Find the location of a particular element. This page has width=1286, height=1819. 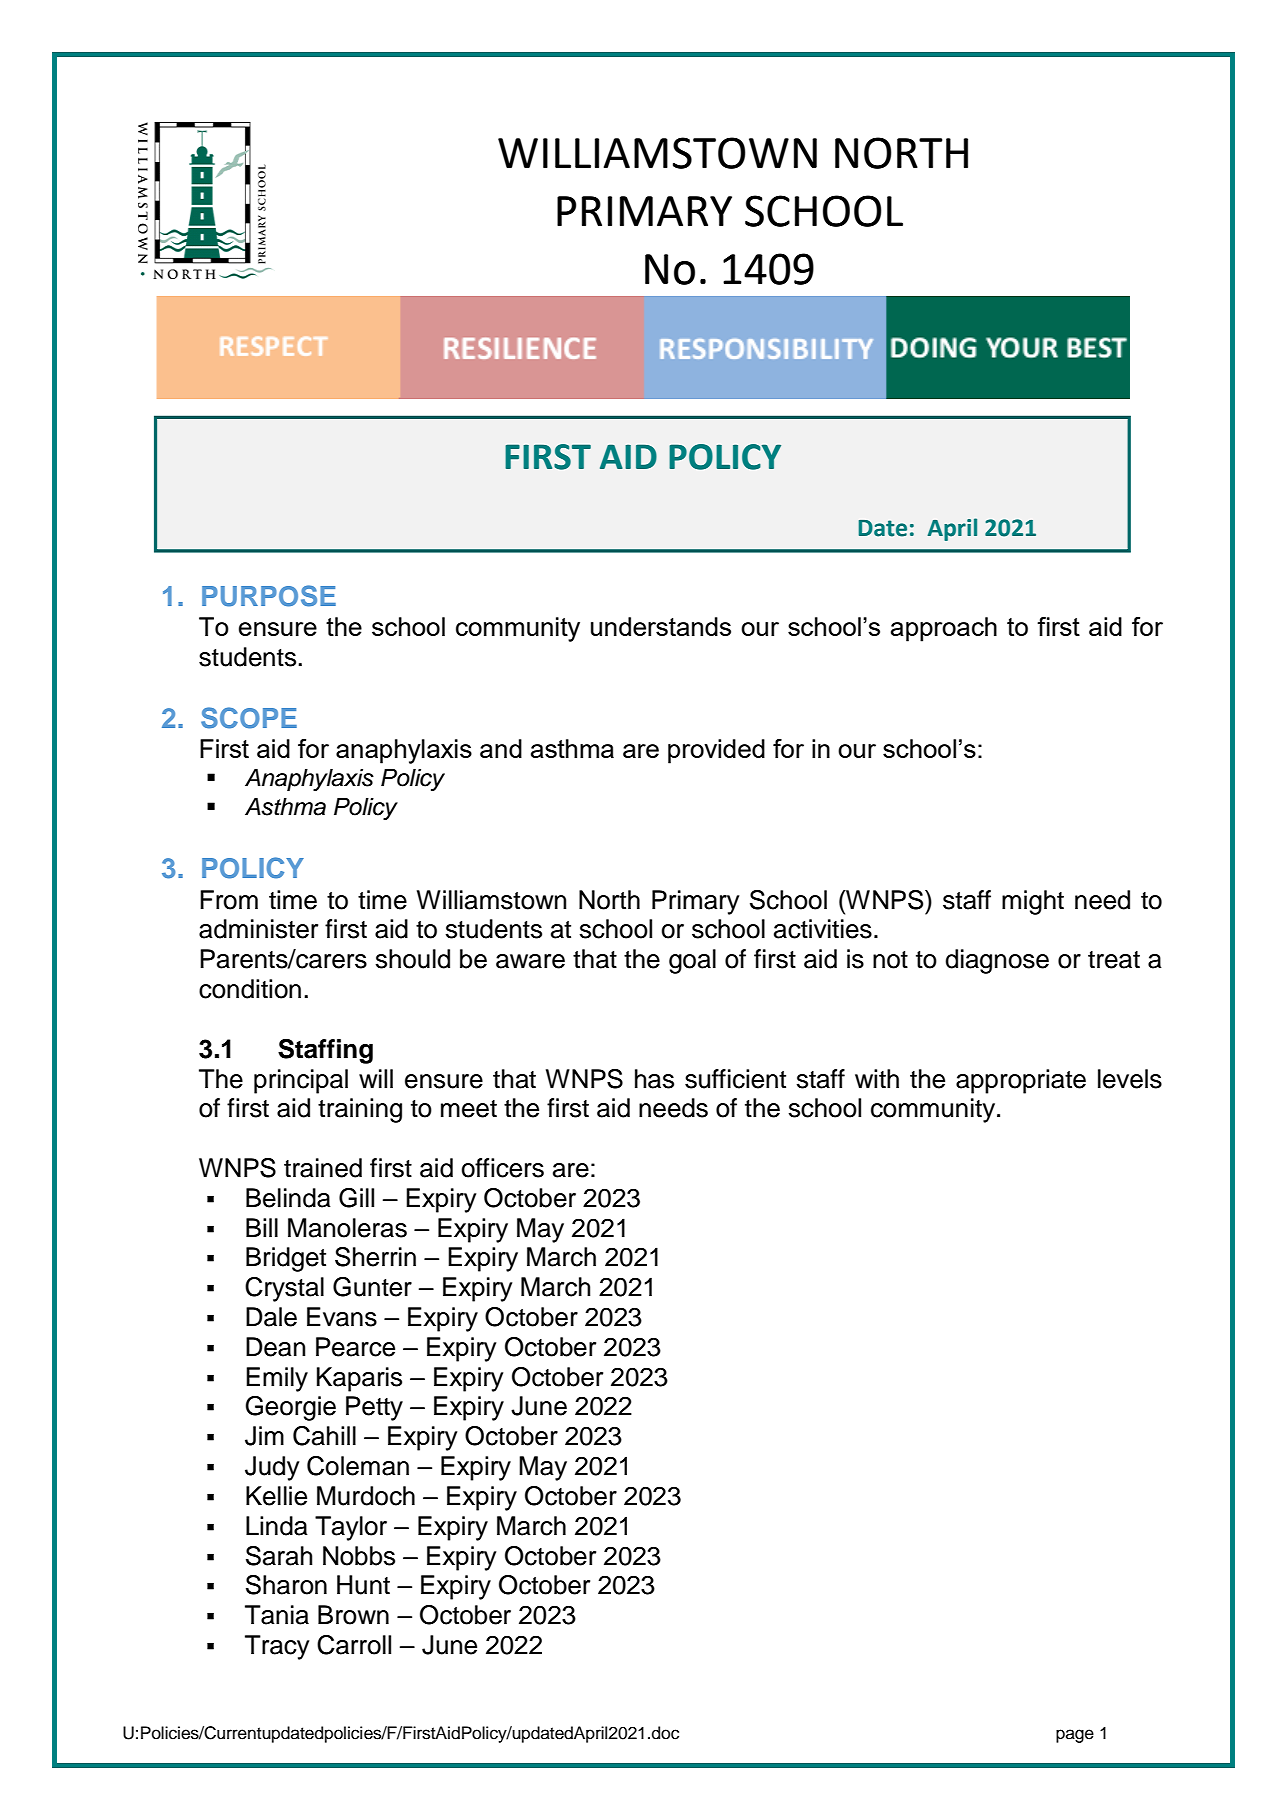

Carroll is located at coordinates (354, 1645).
